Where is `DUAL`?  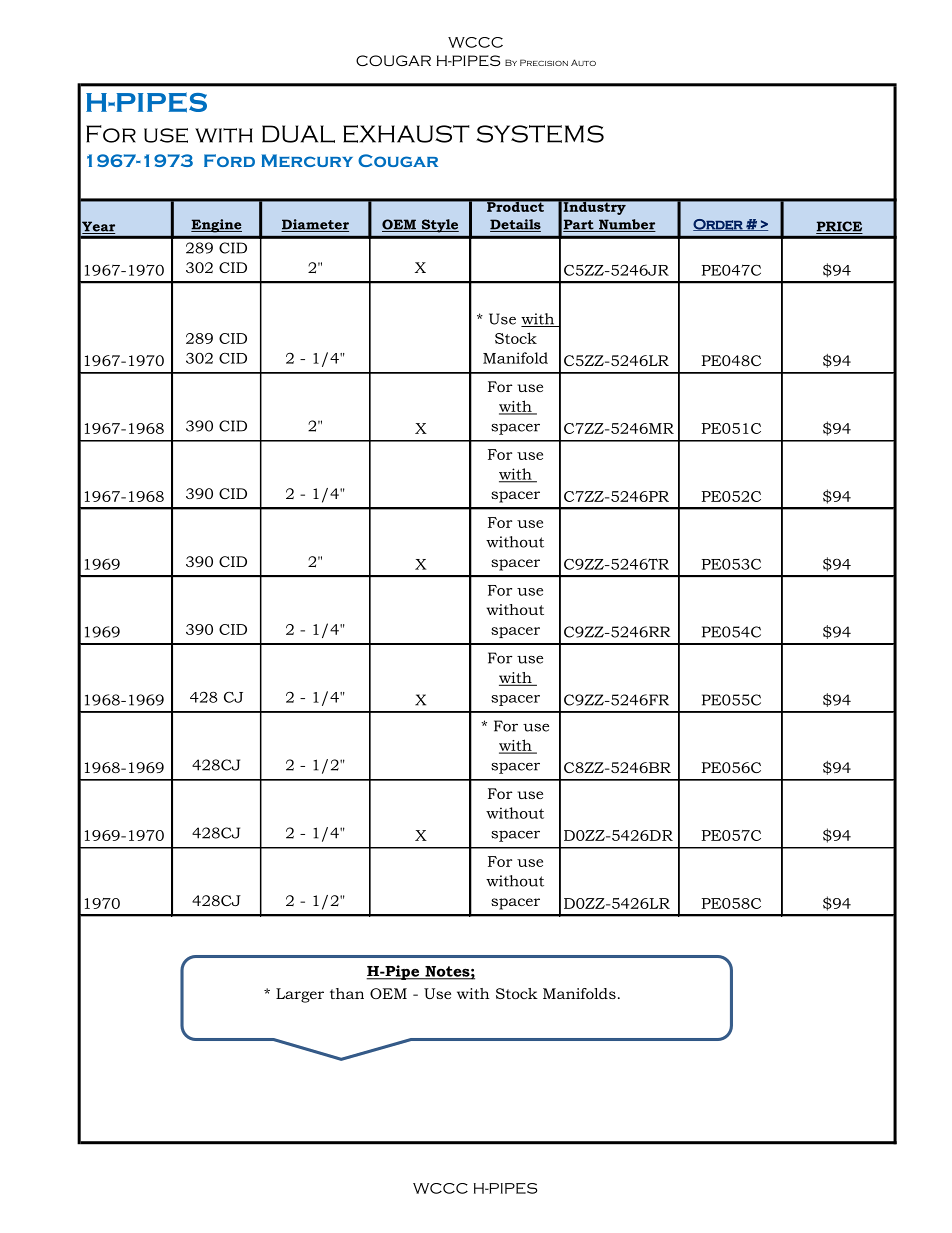
DUAL is located at coordinates (298, 134).
